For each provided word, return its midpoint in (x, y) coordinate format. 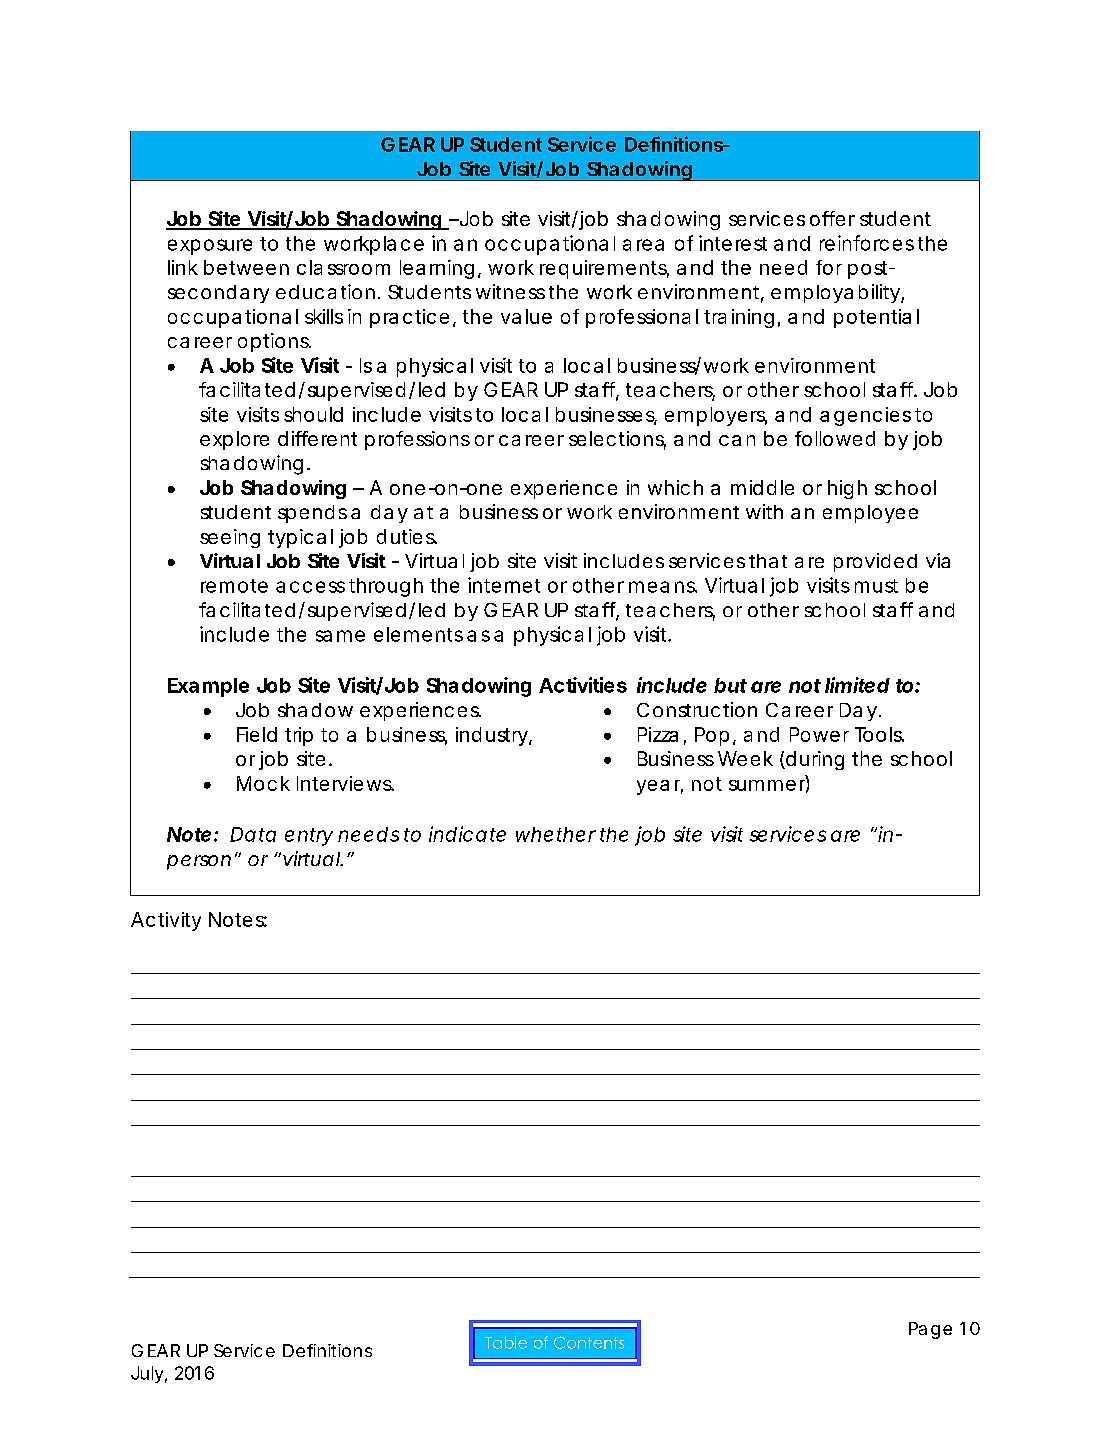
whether (556, 834)
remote (234, 586)
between (246, 267)
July (149, 1374)
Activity (166, 921)
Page (930, 1330)
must (876, 586)
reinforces (867, 243)
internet (504, 585)
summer (769, 785)
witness (510, 291)
